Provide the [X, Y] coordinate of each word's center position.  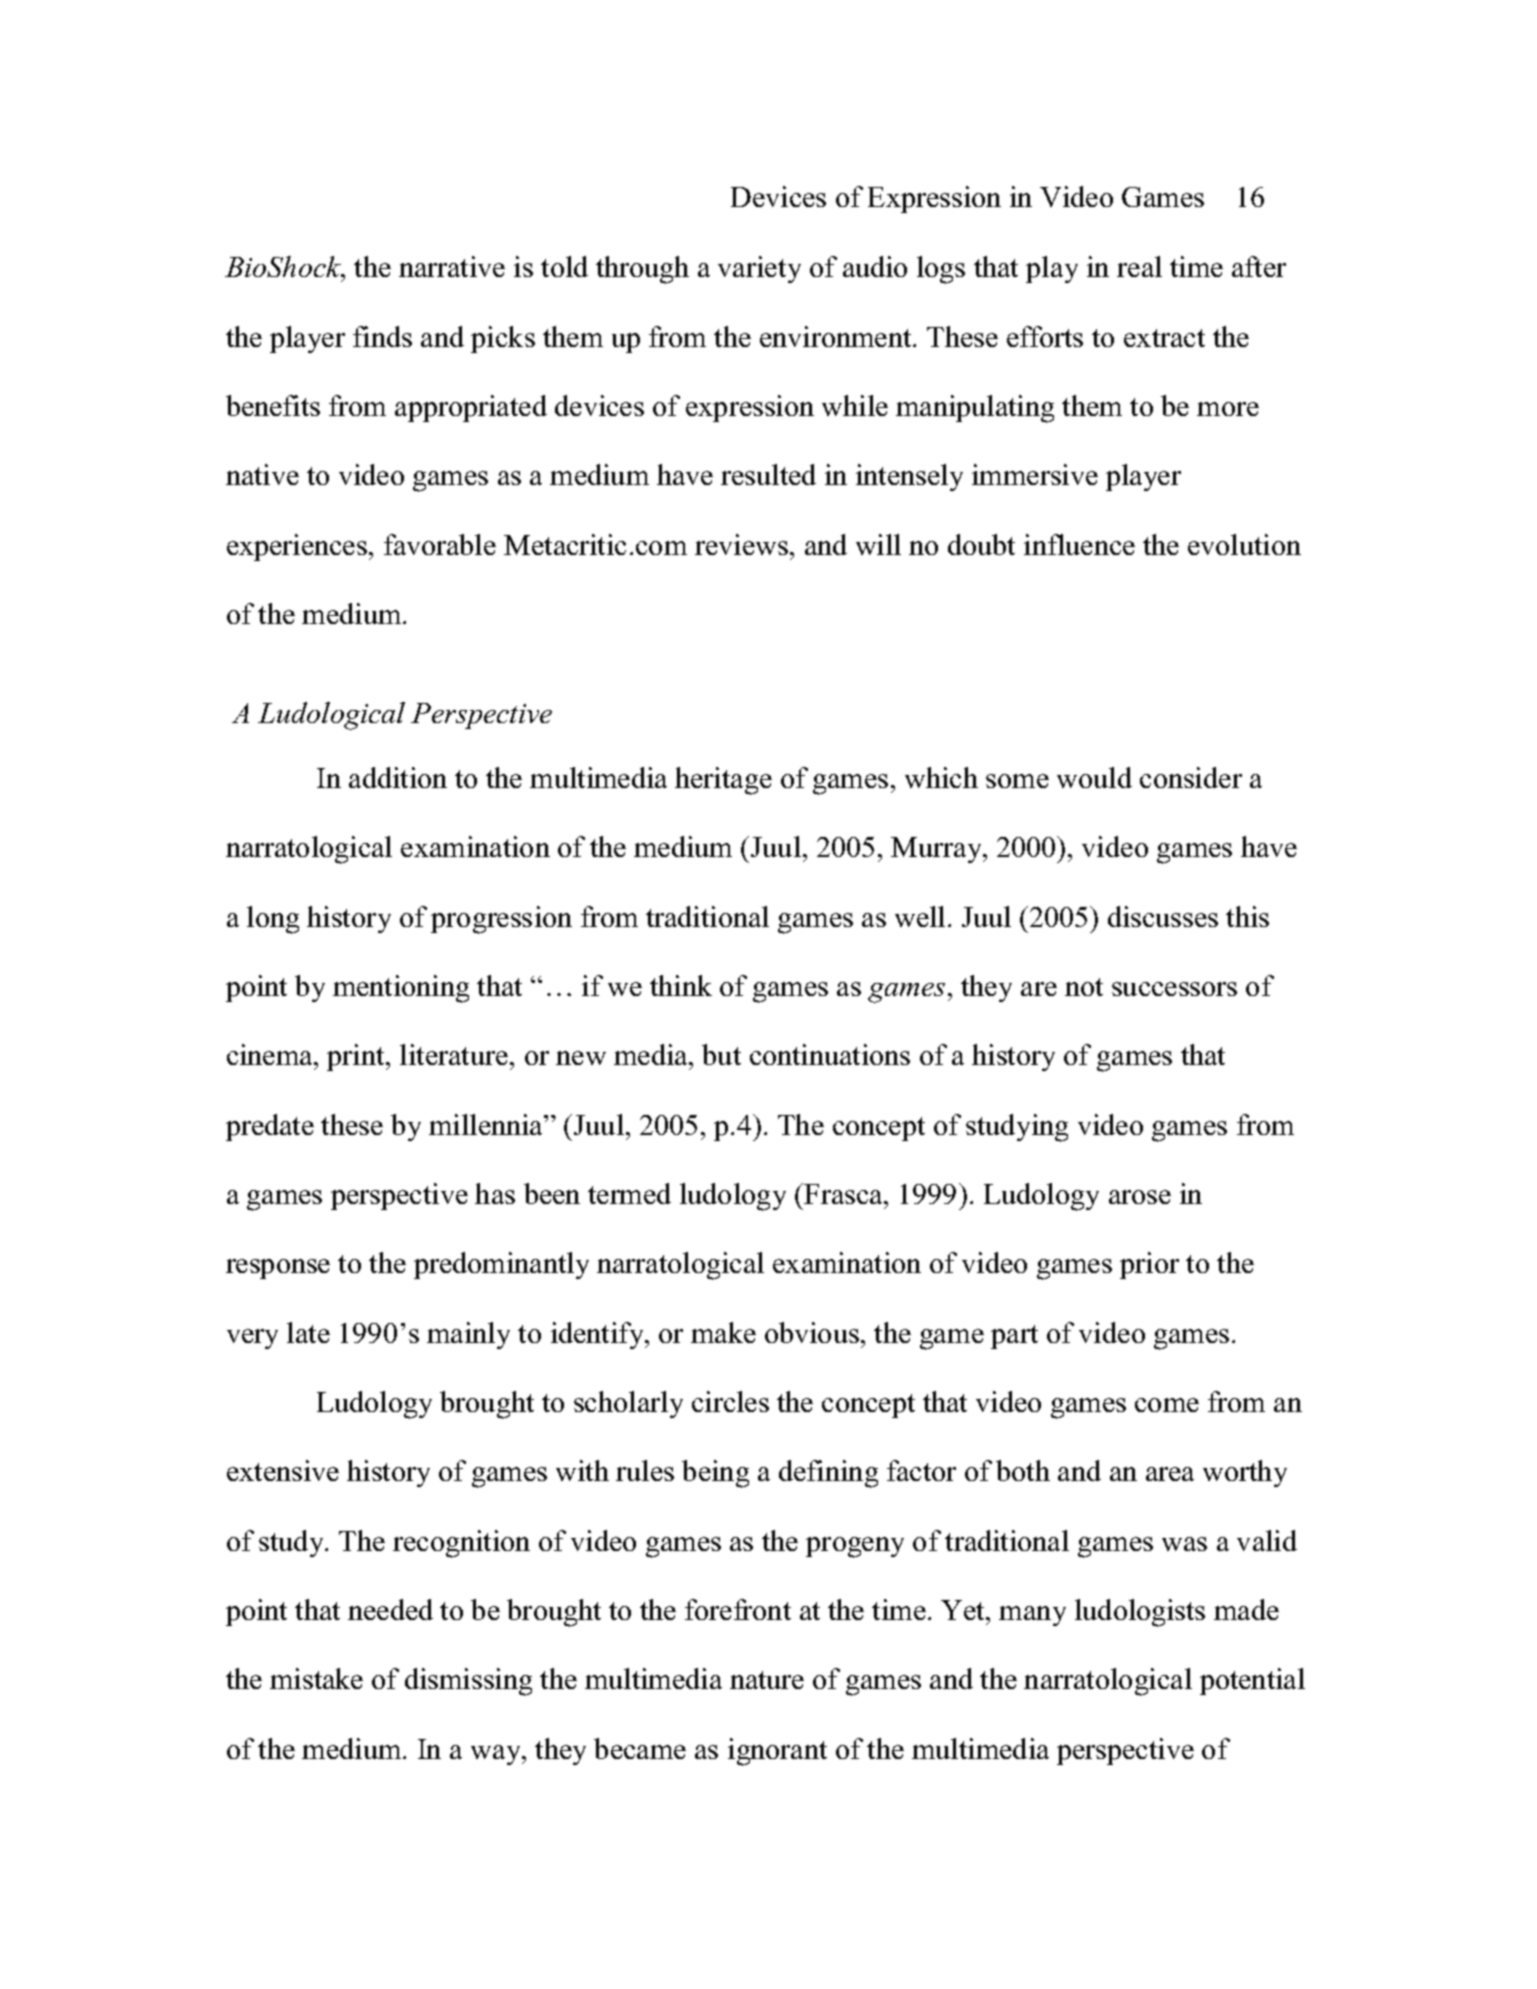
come [1167, 1405]
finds [382, 336]
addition [398, 777]
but [721, 1054]
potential [1252, 1681]
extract [1164, 338]
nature [767, 1680]
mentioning [401, 989]
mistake [316, 1678]
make [723, 1332]
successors [1174, 989]
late [308, 1332]
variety [759, 269]
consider [1191, 777]
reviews [741, 544]
